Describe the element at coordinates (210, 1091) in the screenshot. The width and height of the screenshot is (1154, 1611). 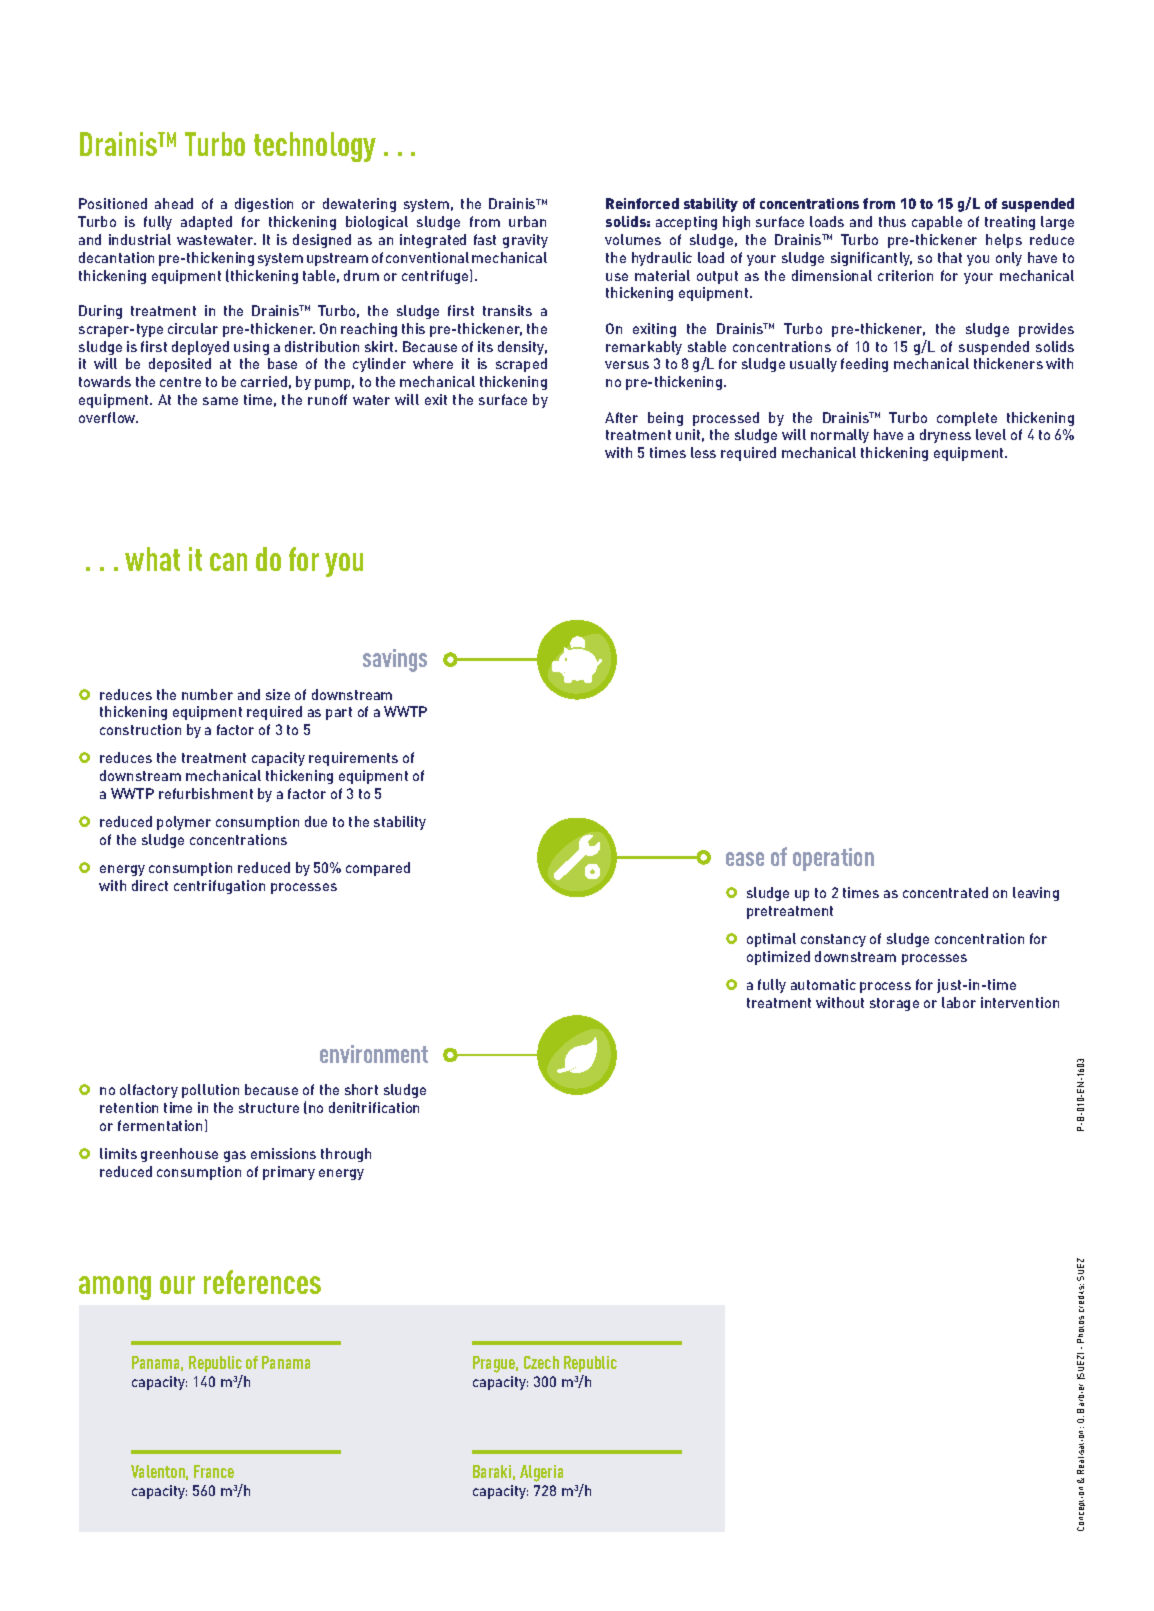
I see `pollution` at that location.
